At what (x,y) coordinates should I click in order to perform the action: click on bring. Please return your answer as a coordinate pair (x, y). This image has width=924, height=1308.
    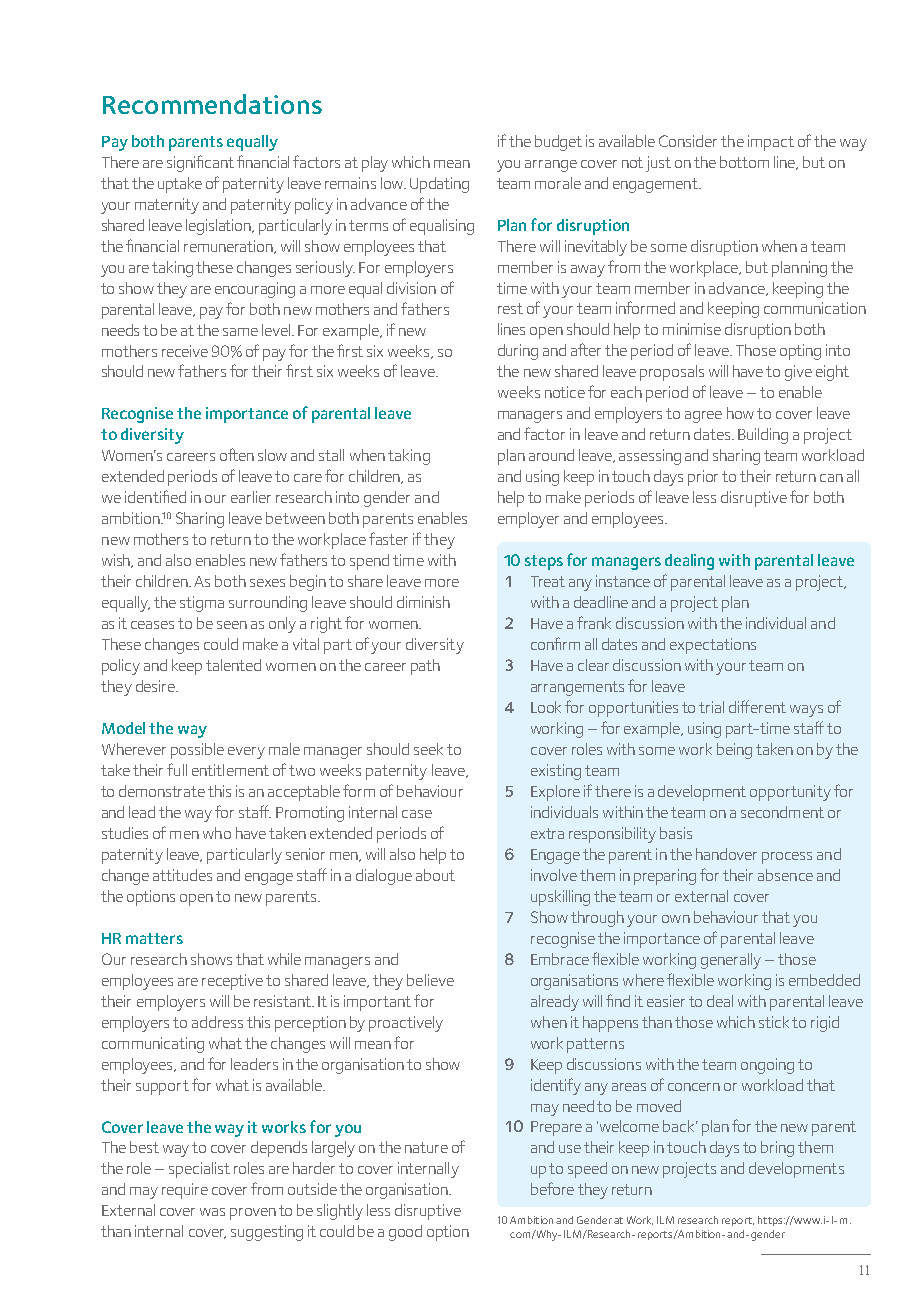
    Looking at the image, I should click on (777, 1149).
